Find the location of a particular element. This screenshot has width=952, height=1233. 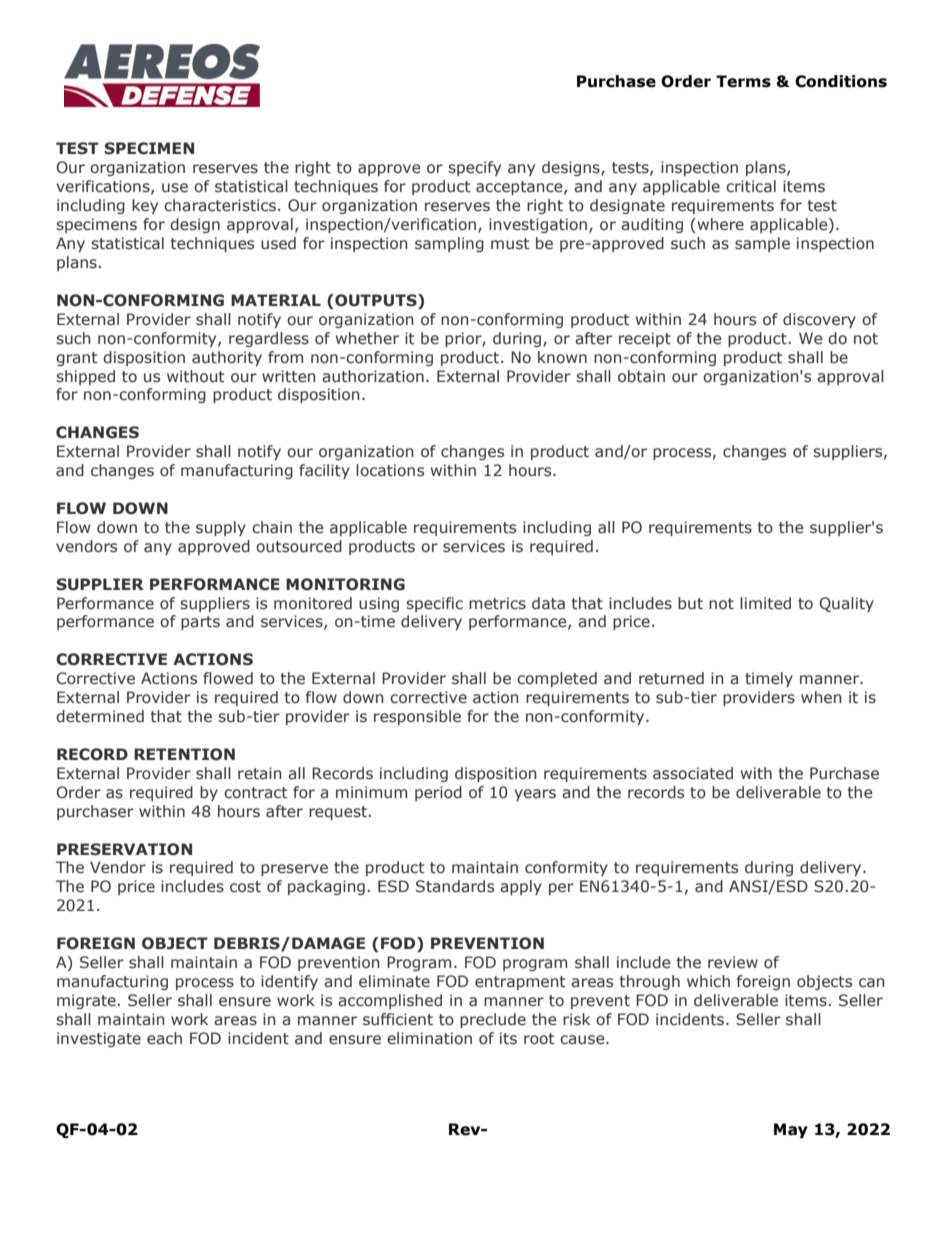

metrics is located at coordinates (497, 603).
